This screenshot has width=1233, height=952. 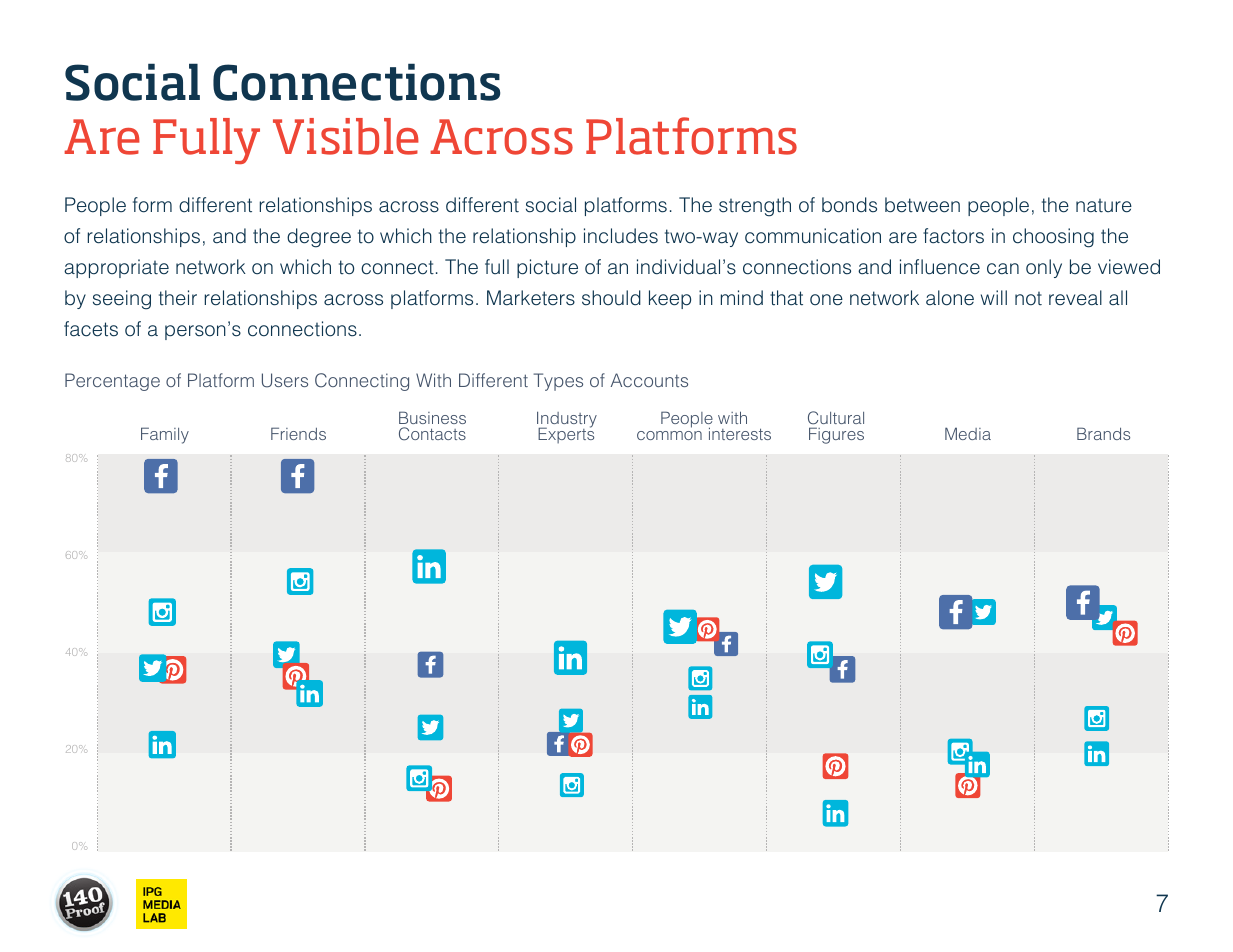 What do you see at coordinates (670, 299) in the screenshot?
I see `keep` at bounding box center [670, 299].
